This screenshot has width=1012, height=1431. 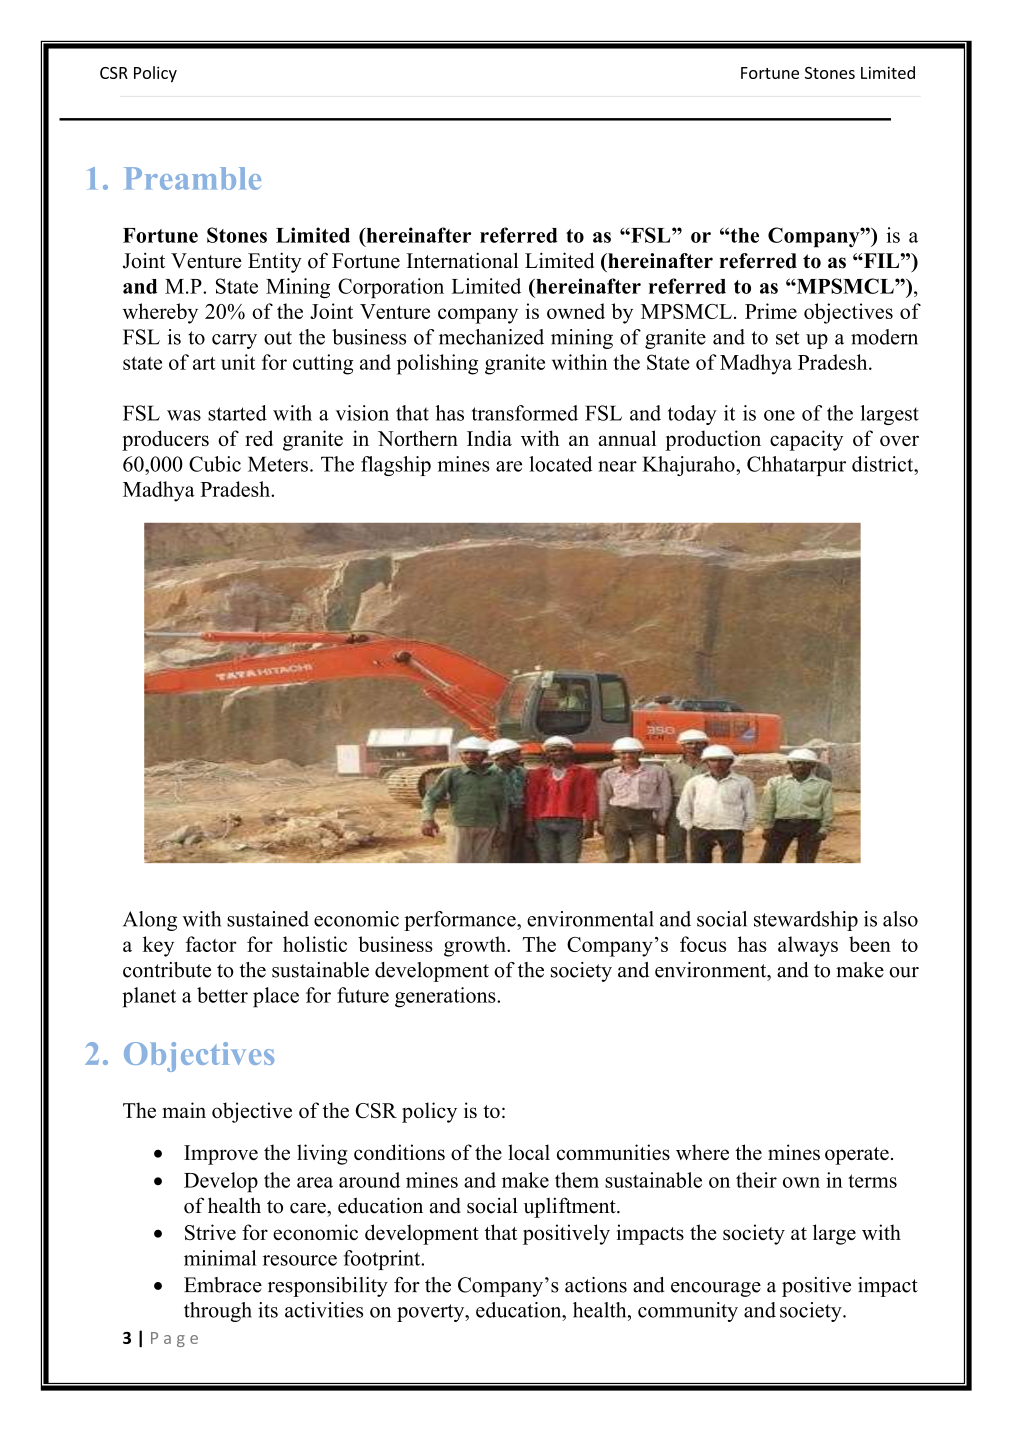 What do you see at coordinates (268, 919) in the screenshot?
I see `sustained` at bounding box center [268, 919].
